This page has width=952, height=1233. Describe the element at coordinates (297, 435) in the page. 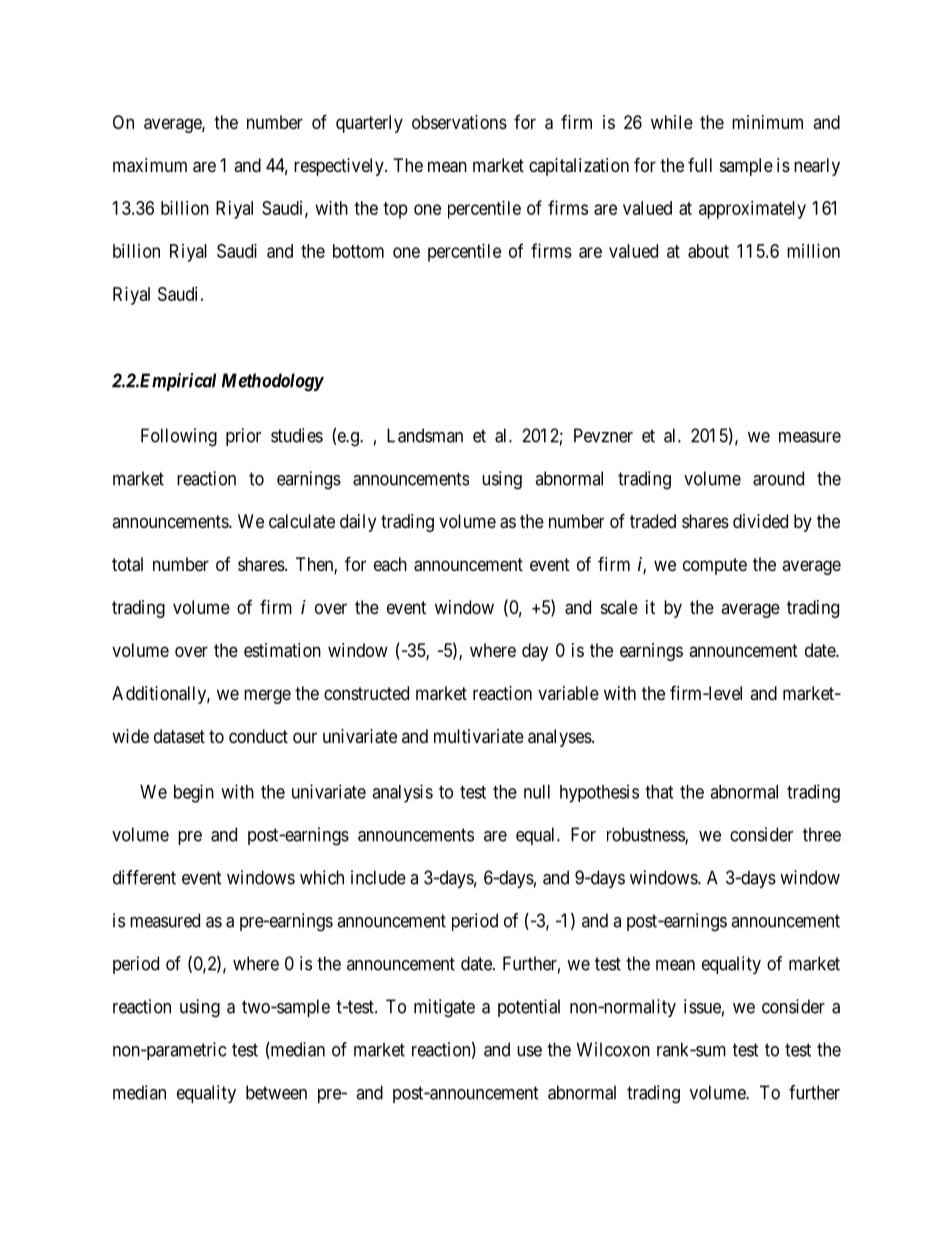

I see `studies` at that location.
